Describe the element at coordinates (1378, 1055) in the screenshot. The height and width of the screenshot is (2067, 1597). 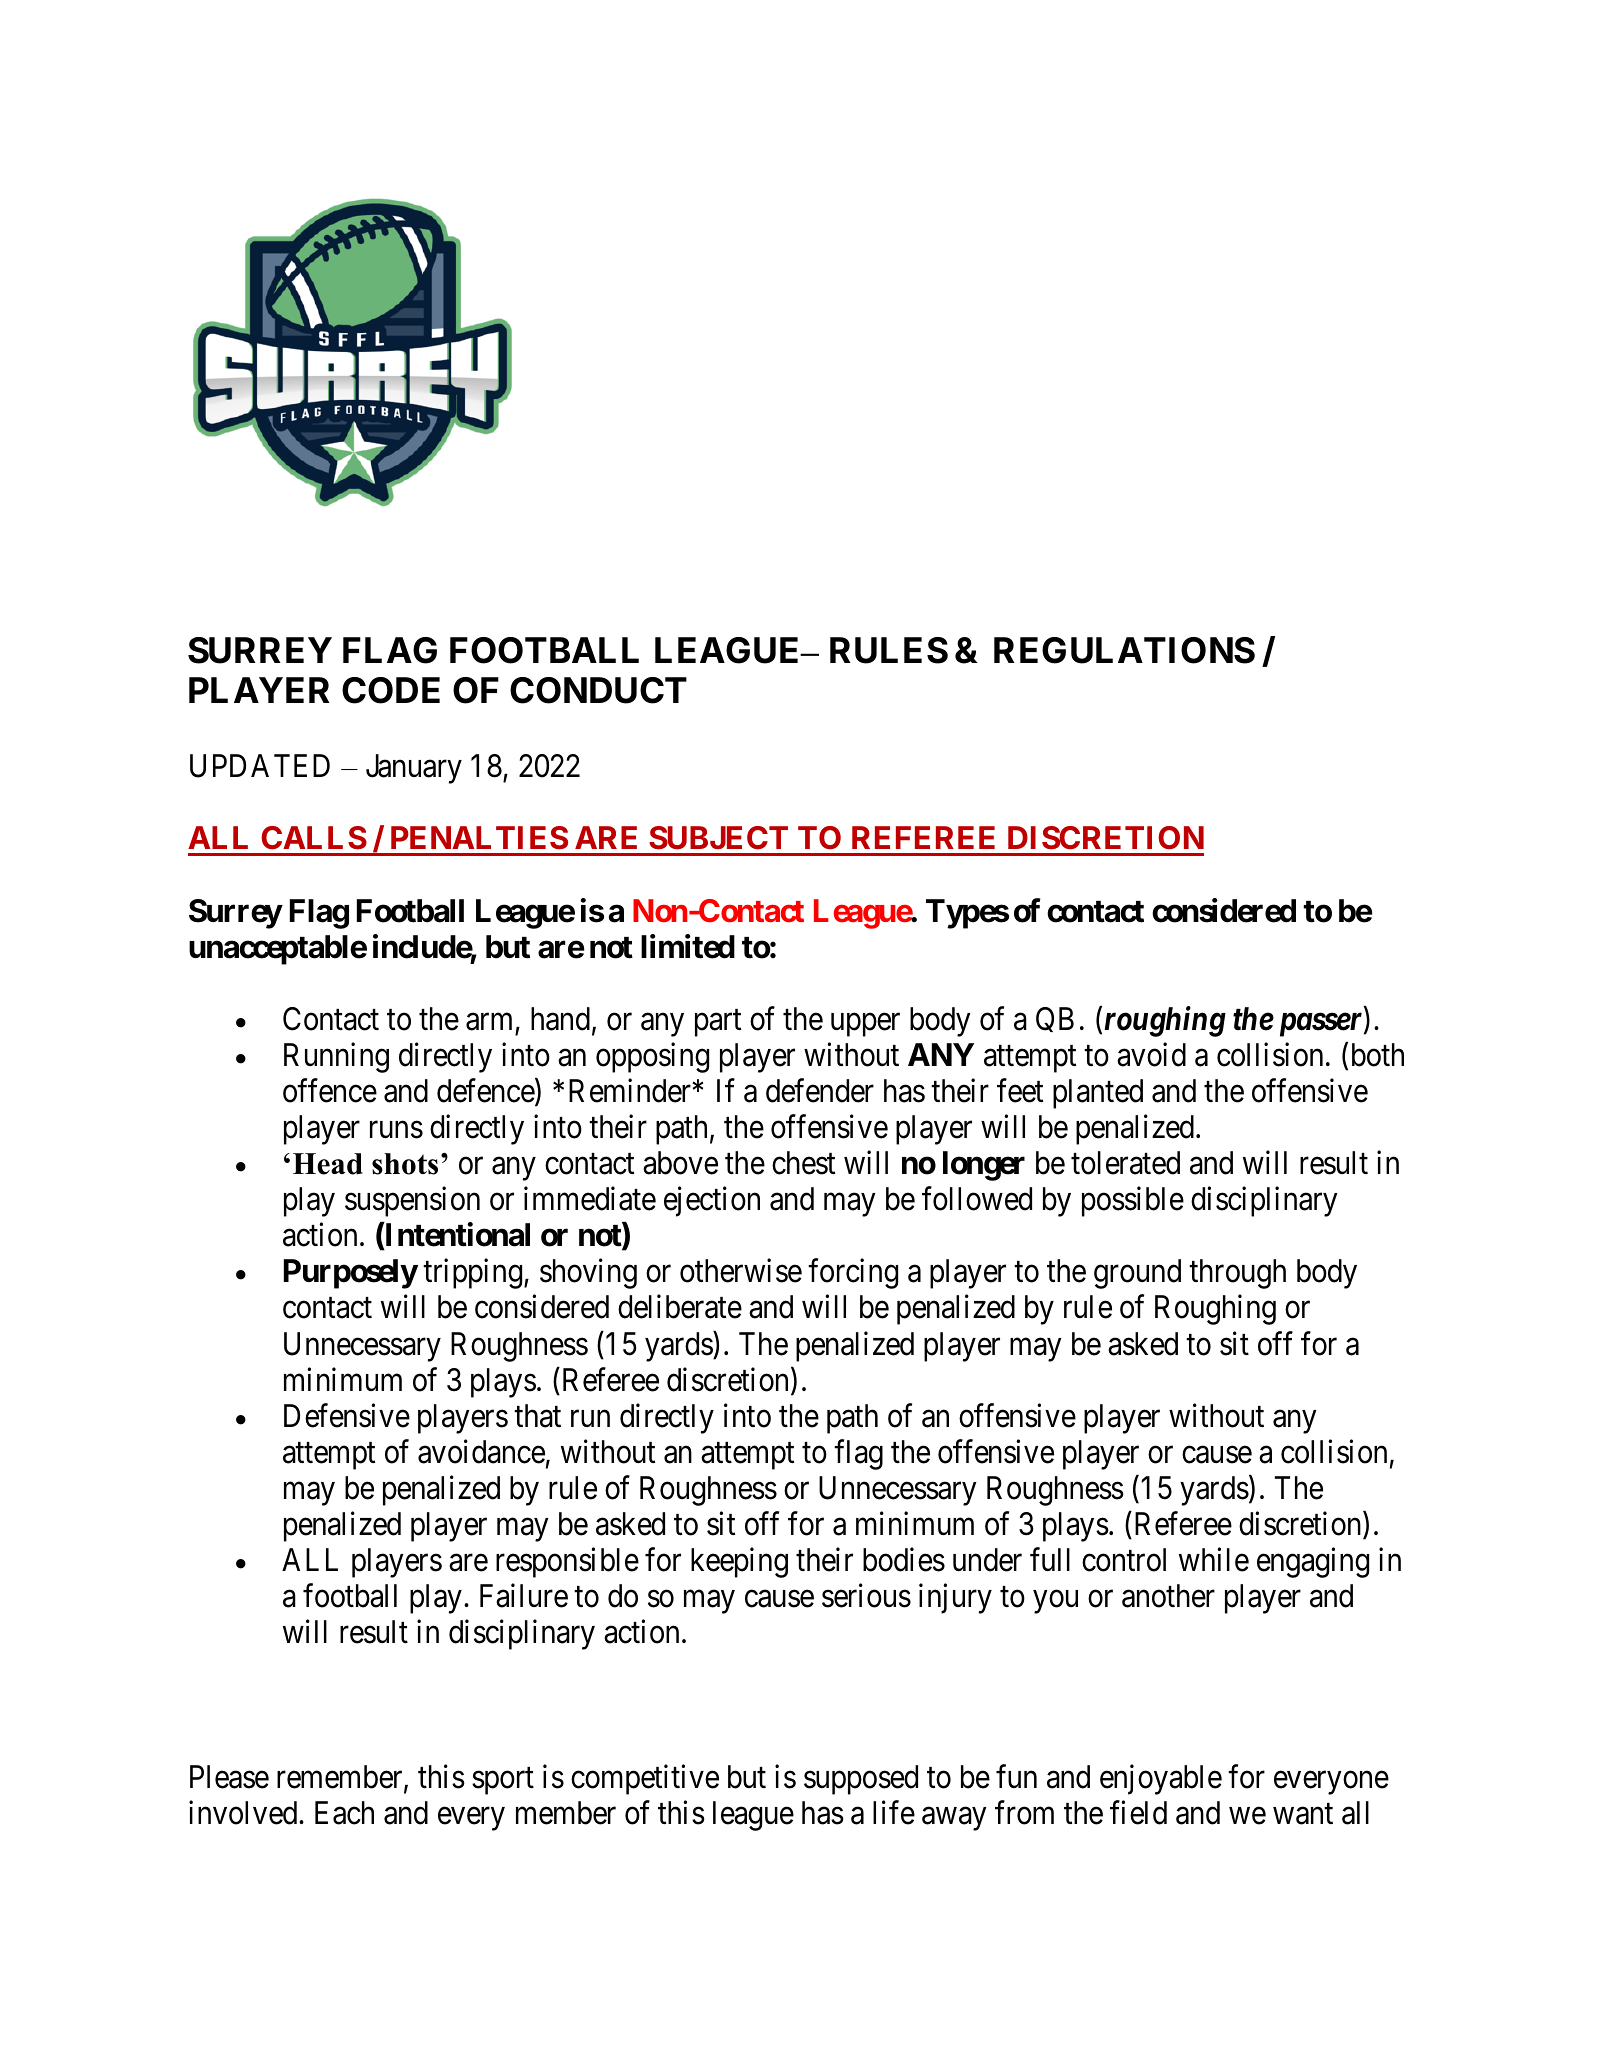
I see `both` at that location.
